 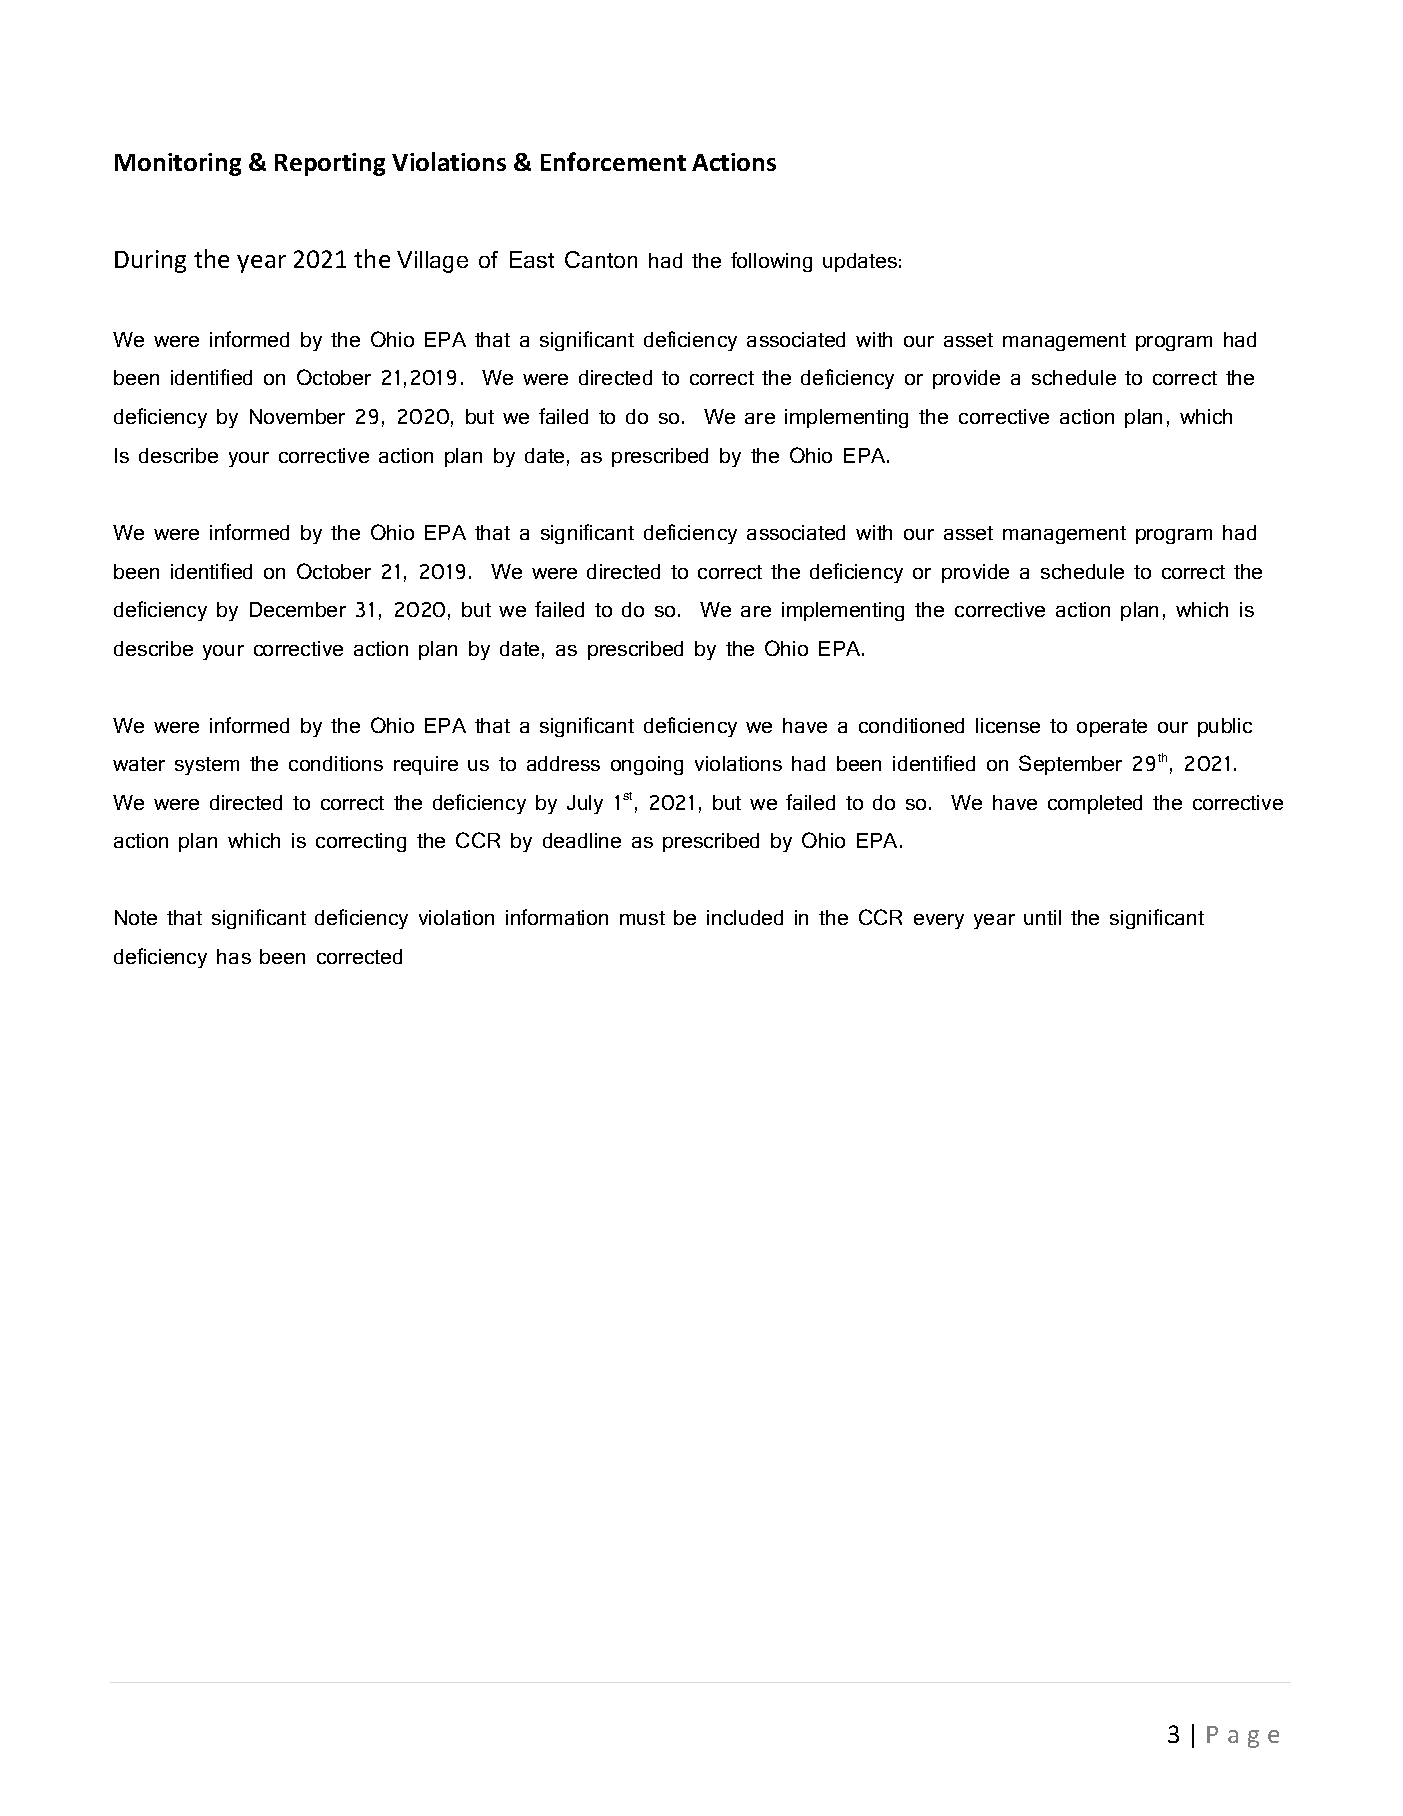 What do you see at coordinates (771, 262) in the page?
I see `following` at bounding box center [771, 262].
